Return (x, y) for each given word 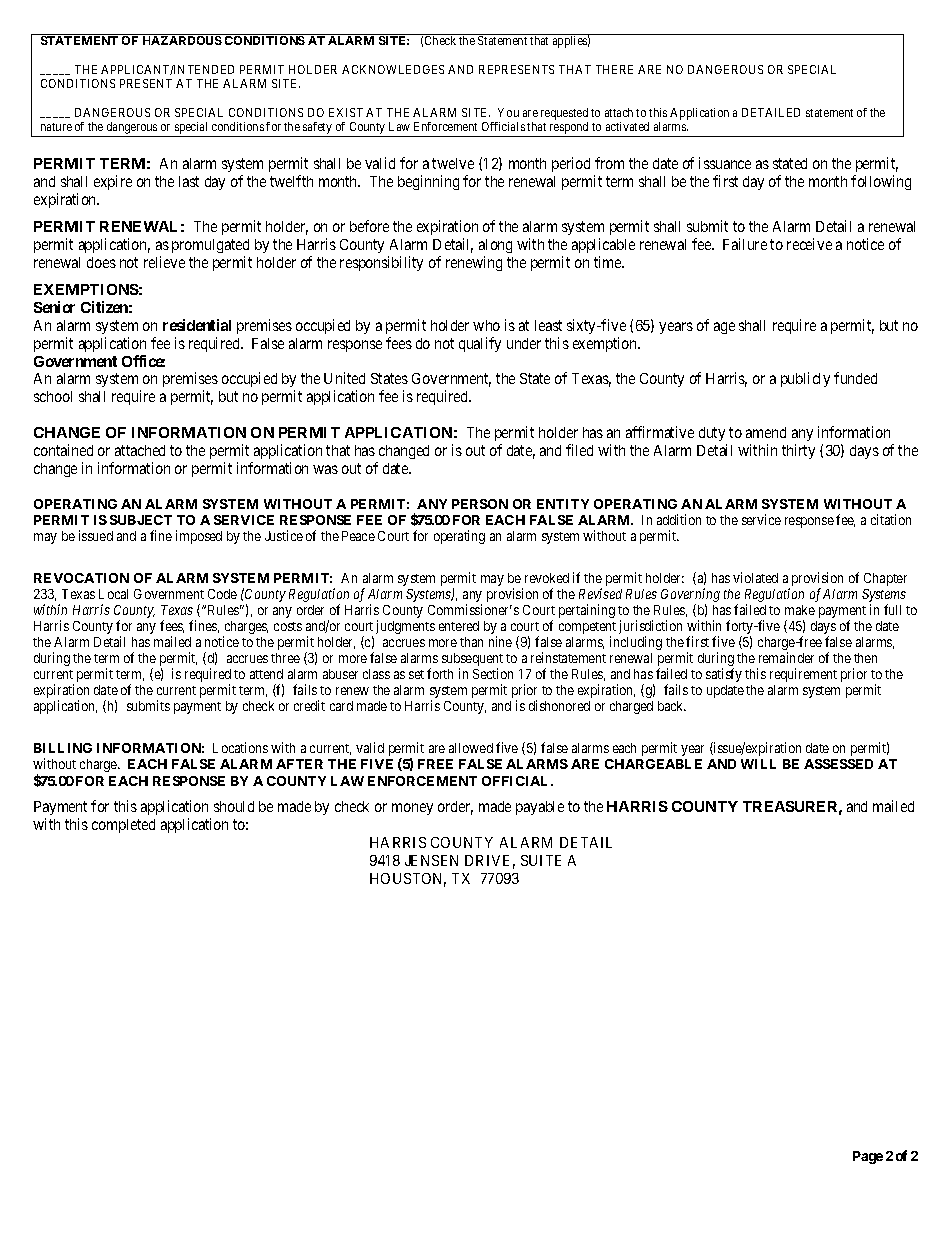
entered (459, 626)
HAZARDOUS (182, 40)
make (800, 610)
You (508, 112)
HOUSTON (408, 880)
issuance (725, 163)
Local (113, 594)
